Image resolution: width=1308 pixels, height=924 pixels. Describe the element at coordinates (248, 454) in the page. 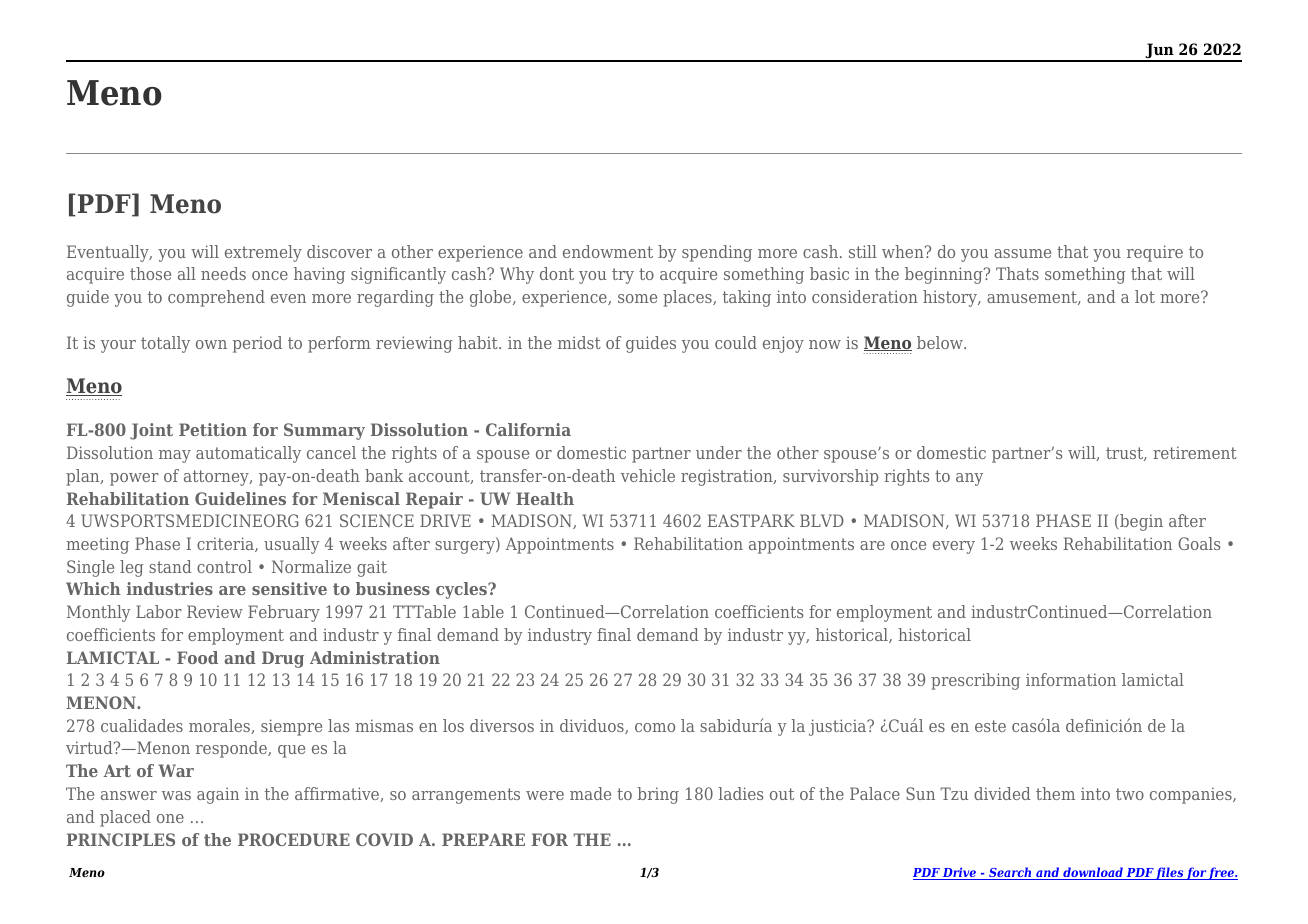

I see `automatically` at that location.
